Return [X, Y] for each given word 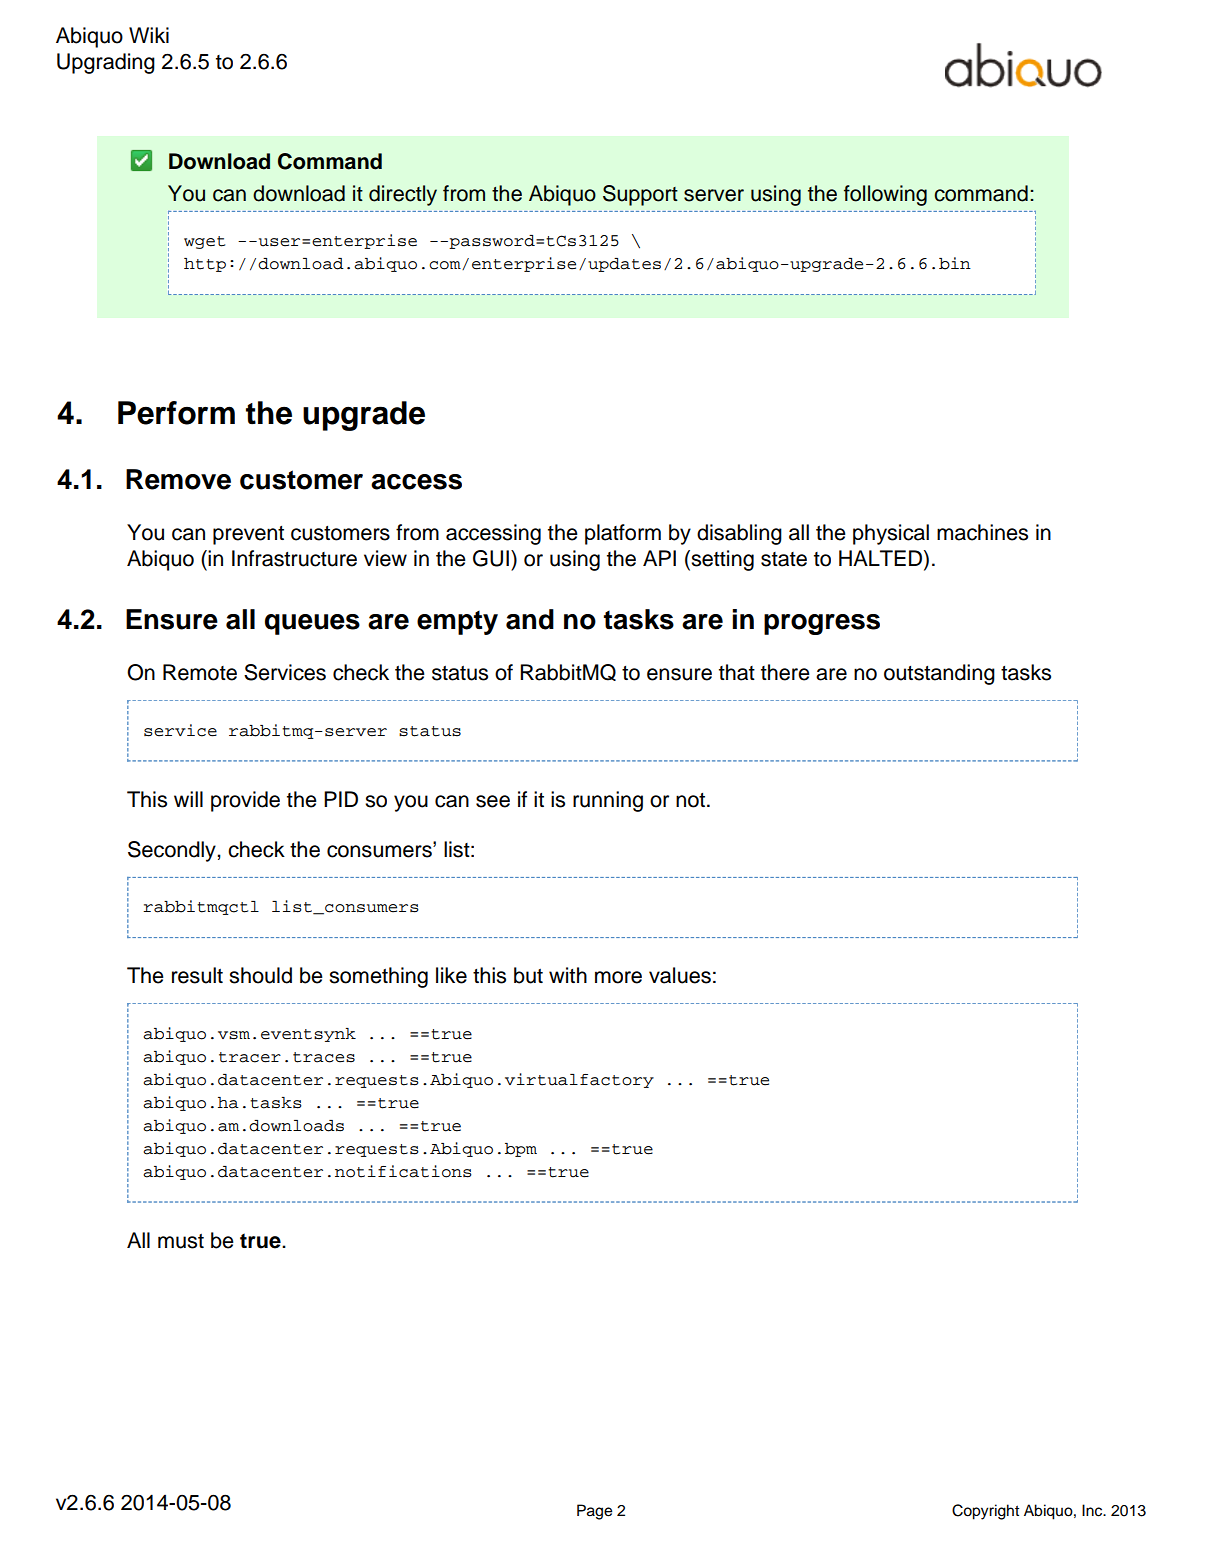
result [197, 975]
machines [982, 532]
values [680, 975]
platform [623, 534]
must [181, 1241]
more [618, 977]
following [885, 195]
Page [594, 1512]
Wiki [149, 35]
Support [640, 195]
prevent [248, 535]
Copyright [985, 1512]
